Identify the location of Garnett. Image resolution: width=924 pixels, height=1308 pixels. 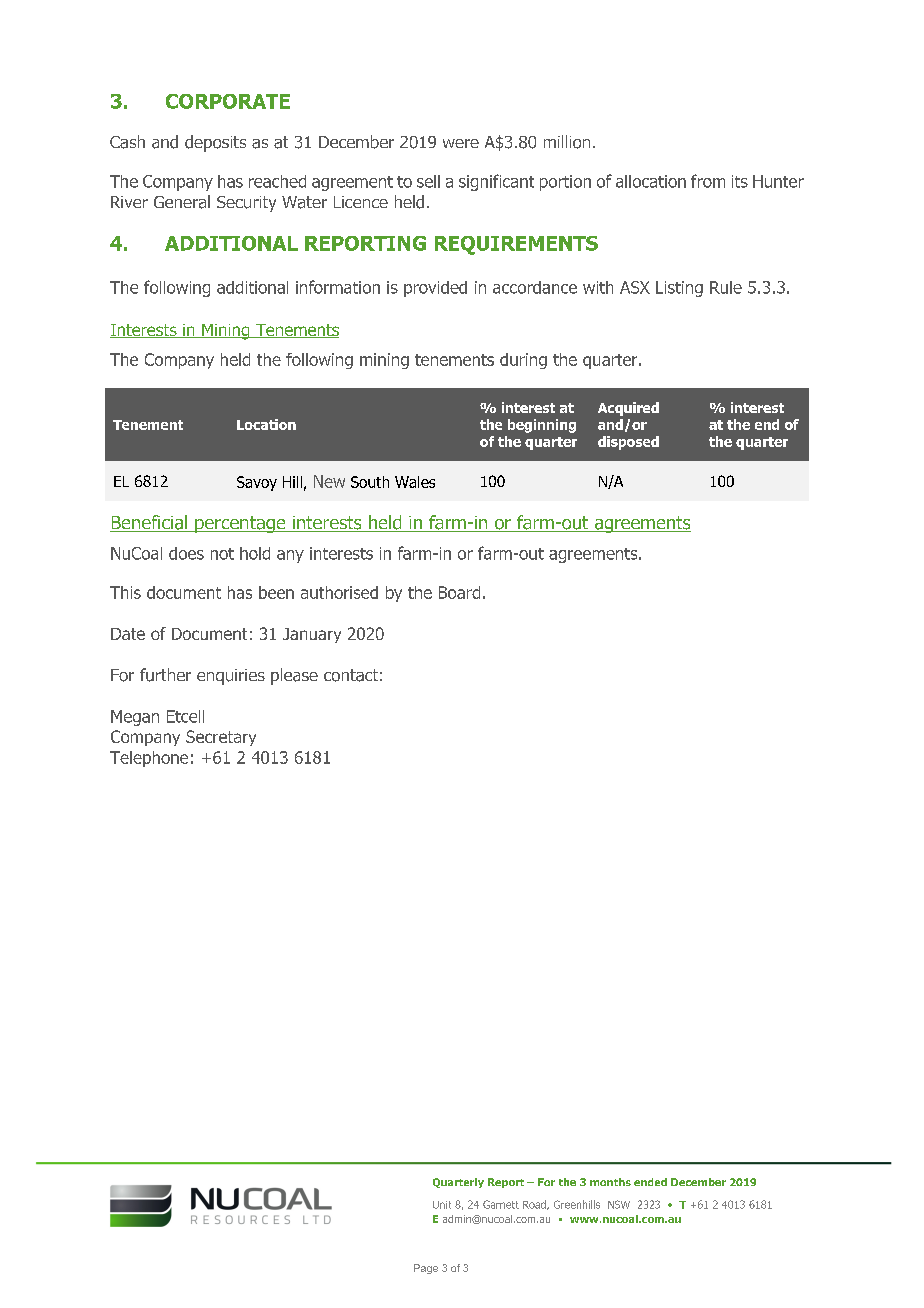
(501, 1204).
